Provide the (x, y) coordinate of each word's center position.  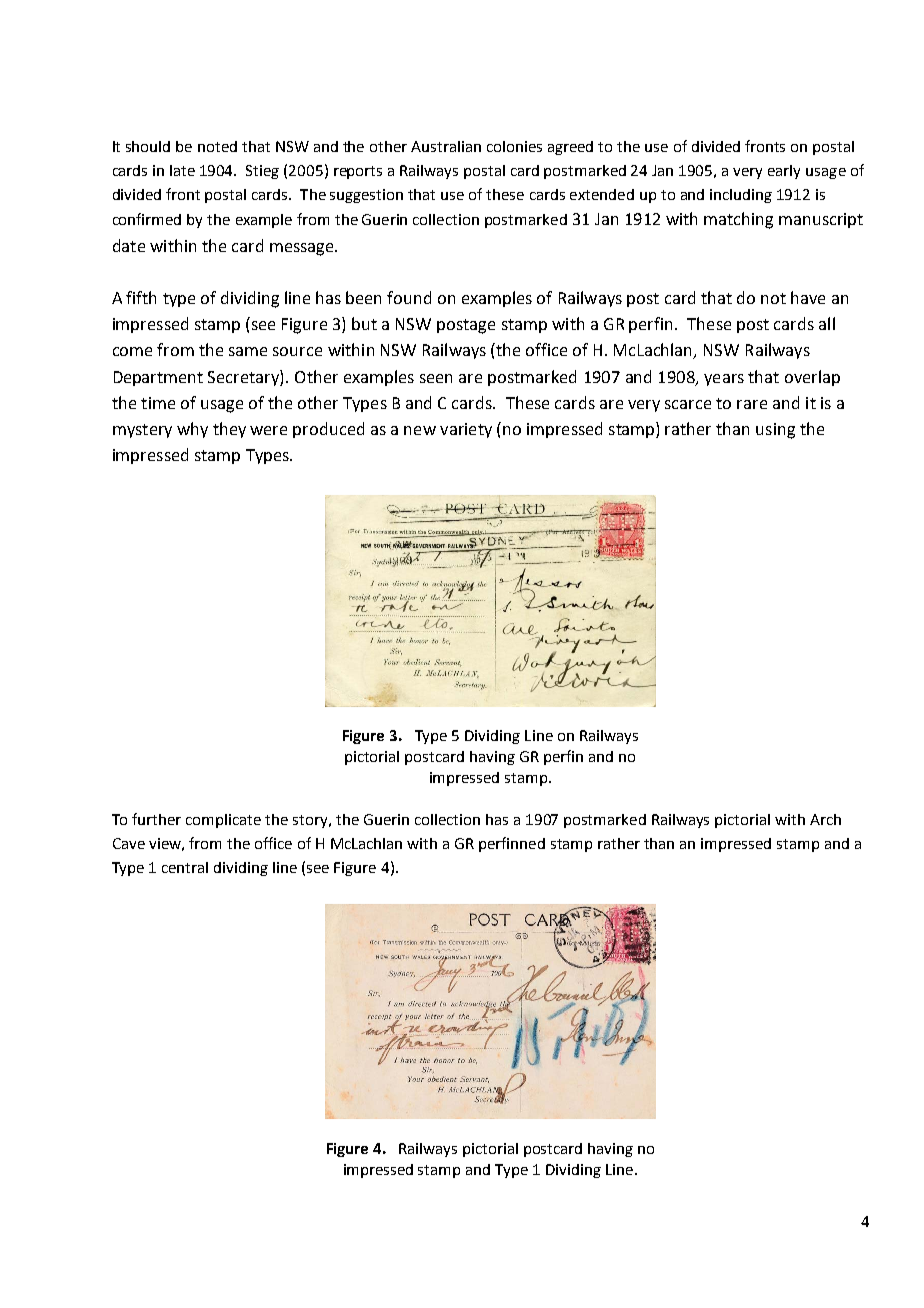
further (156, 819)
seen (436, 378)
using (775, 431)
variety (466, 430)
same (248, 351)
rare (752, 404)
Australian (446, 146)
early (784, 172)
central (185, 867)
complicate (223, 821)
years (724, 380)
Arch (825, 819)
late (182, 170)
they (229, 430)
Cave (129, 843)
